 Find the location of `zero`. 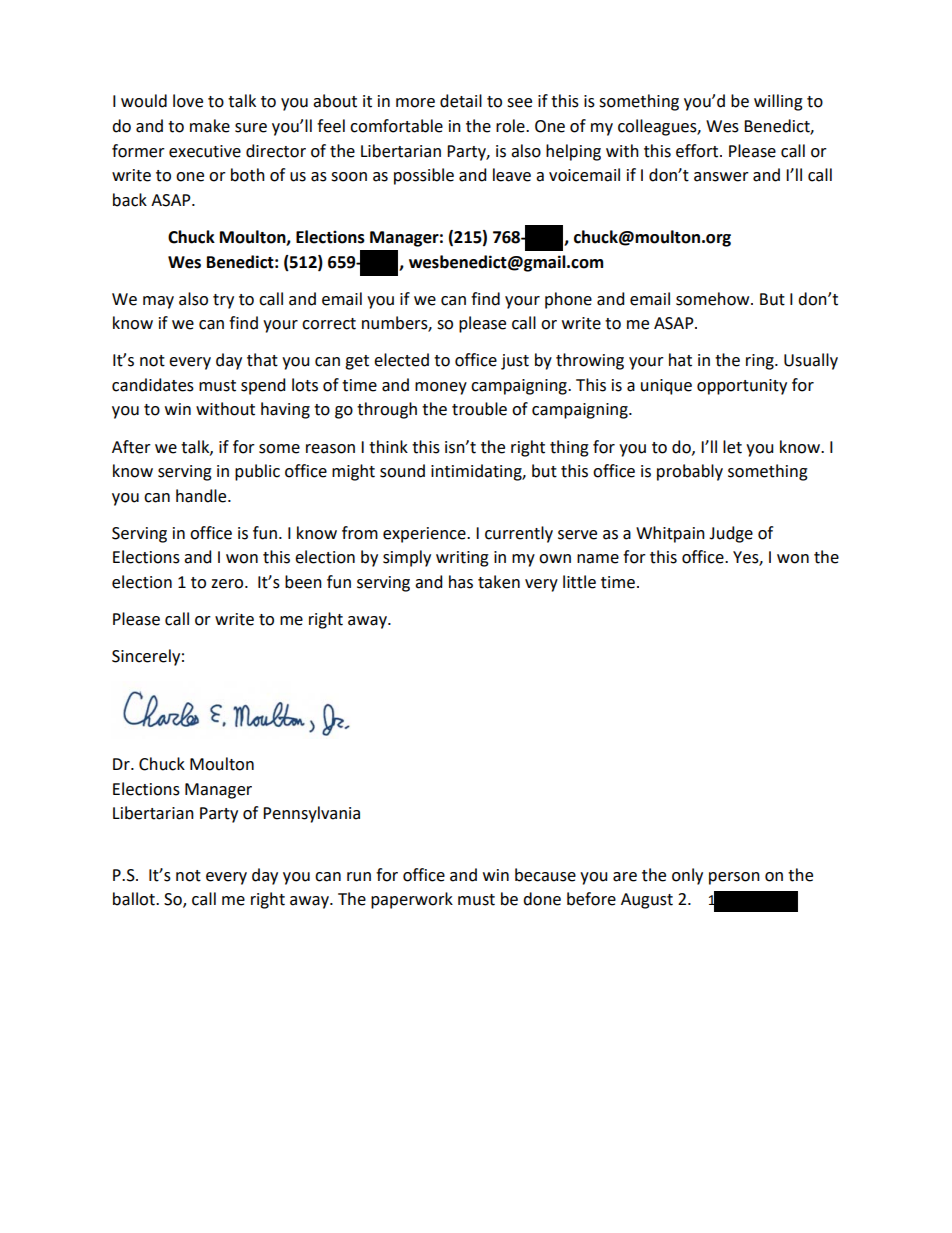

zero is located at coordinates (228, 584).
